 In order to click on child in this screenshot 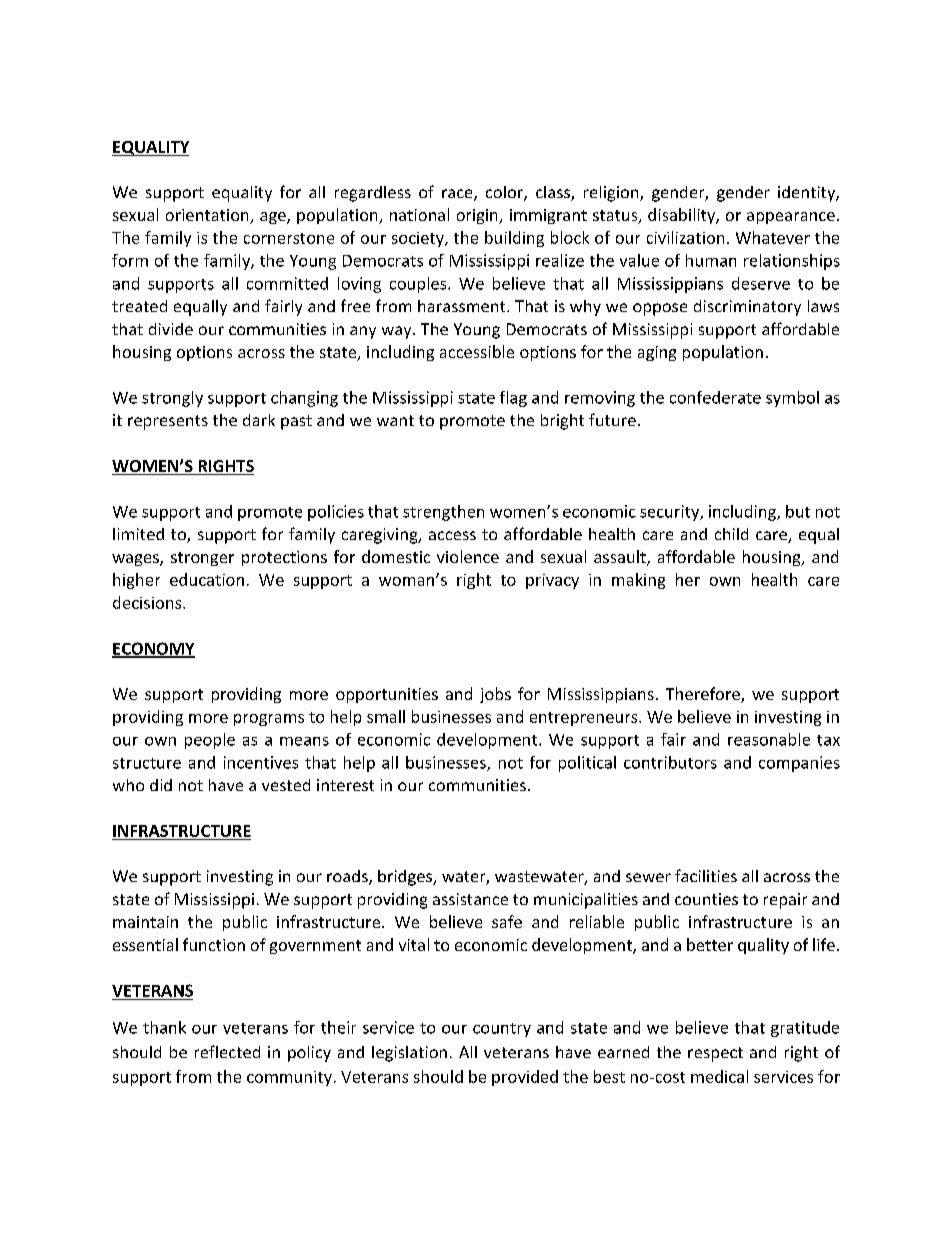, I will do `click(731, 534)`.
